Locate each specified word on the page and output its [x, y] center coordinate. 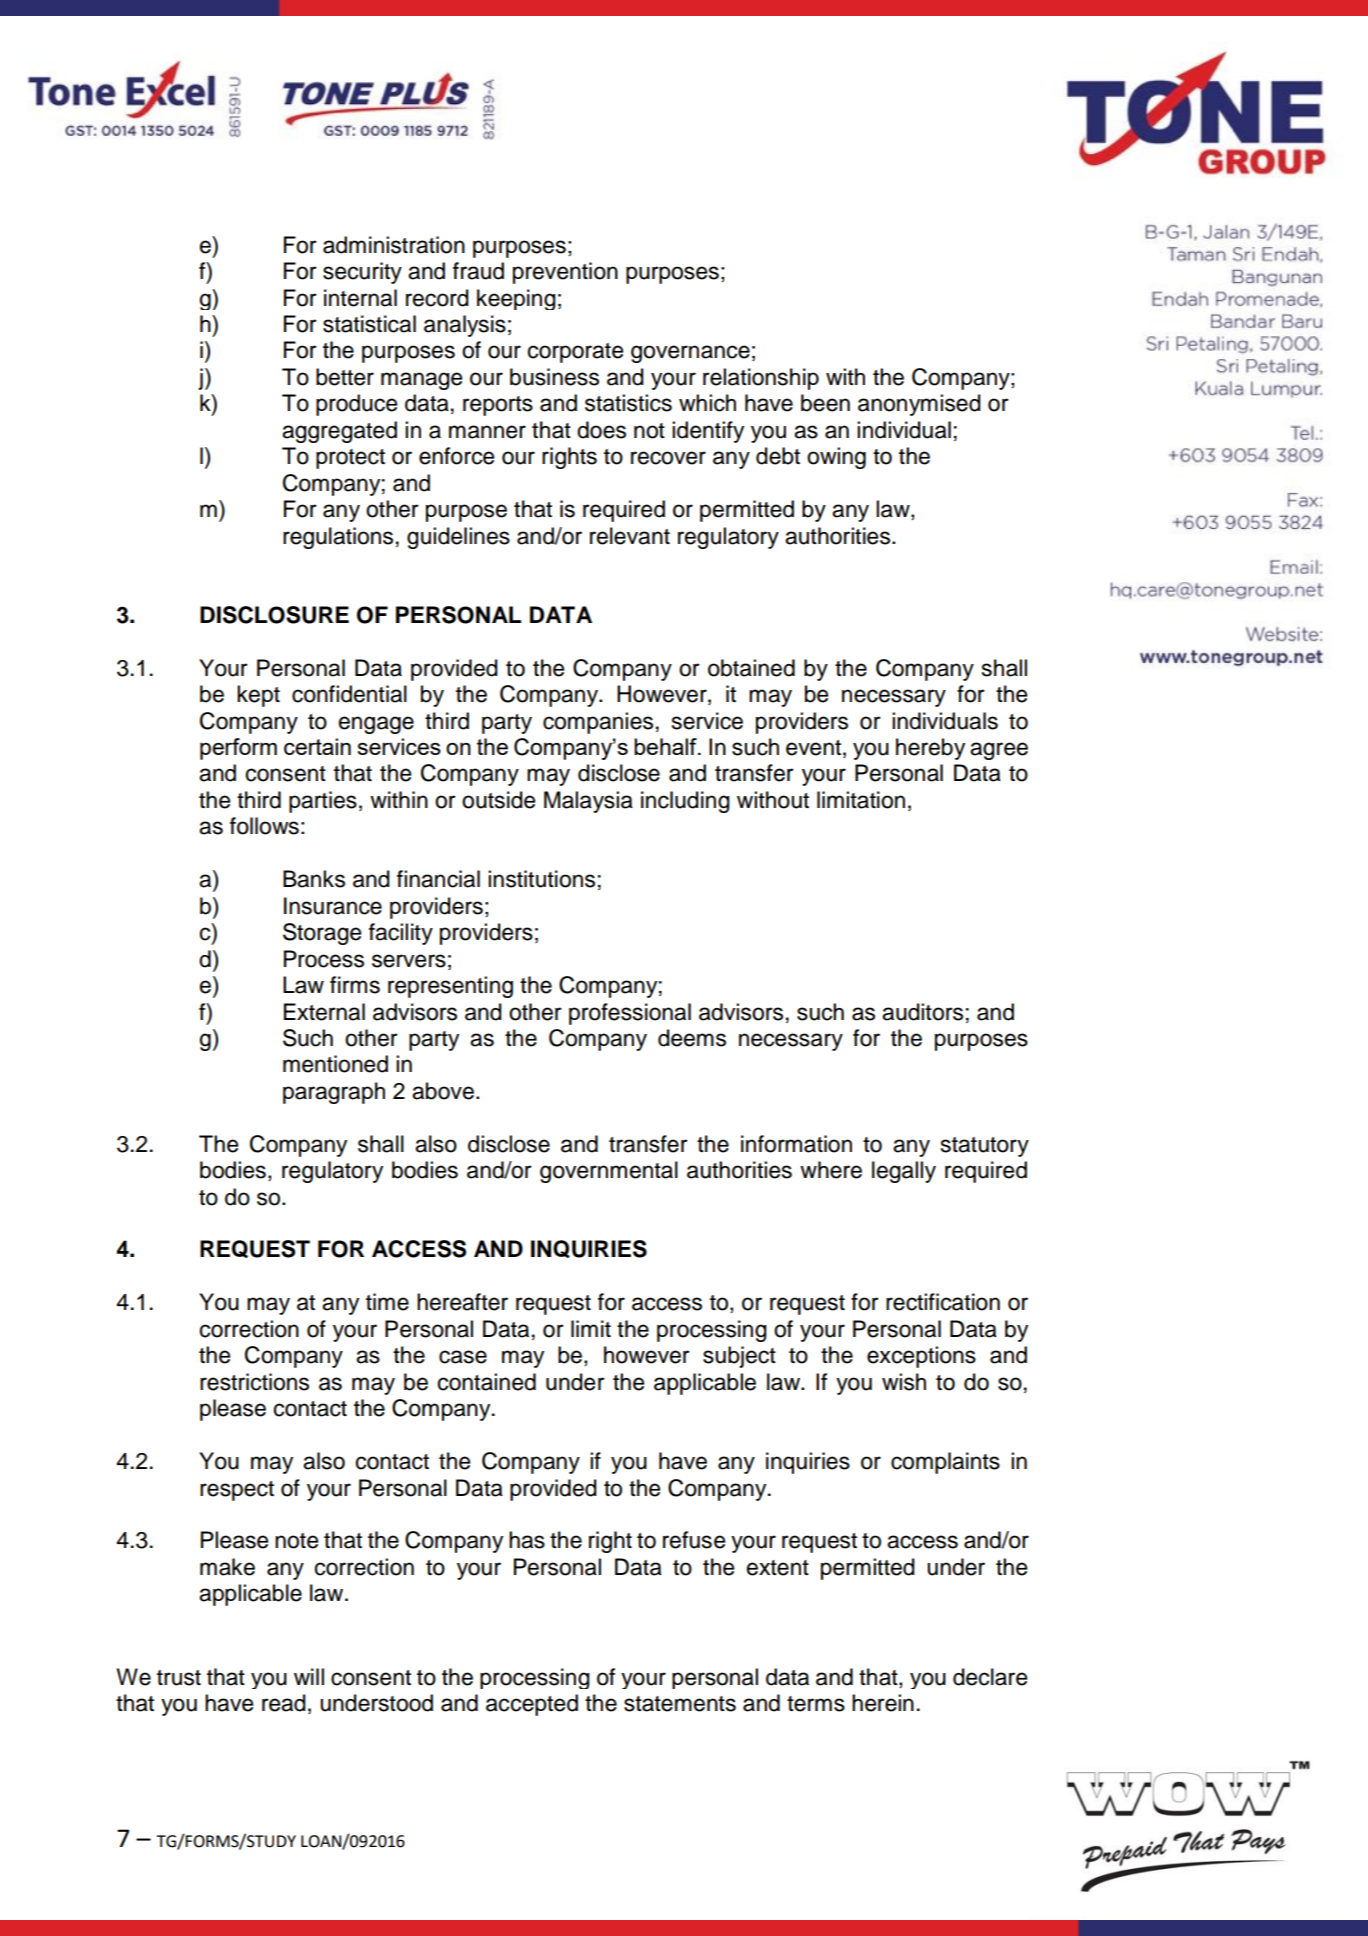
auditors [922, 1012]
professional [630, 1014]
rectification [943, 1302]
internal [360, 298]
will [309, 1676]
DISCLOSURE [274, 615]
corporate [575, 353]
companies [598, 723]
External [324, 1012]
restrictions [254, 1382]
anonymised [919, 405]
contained [487, 1382]
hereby [930, 749]
